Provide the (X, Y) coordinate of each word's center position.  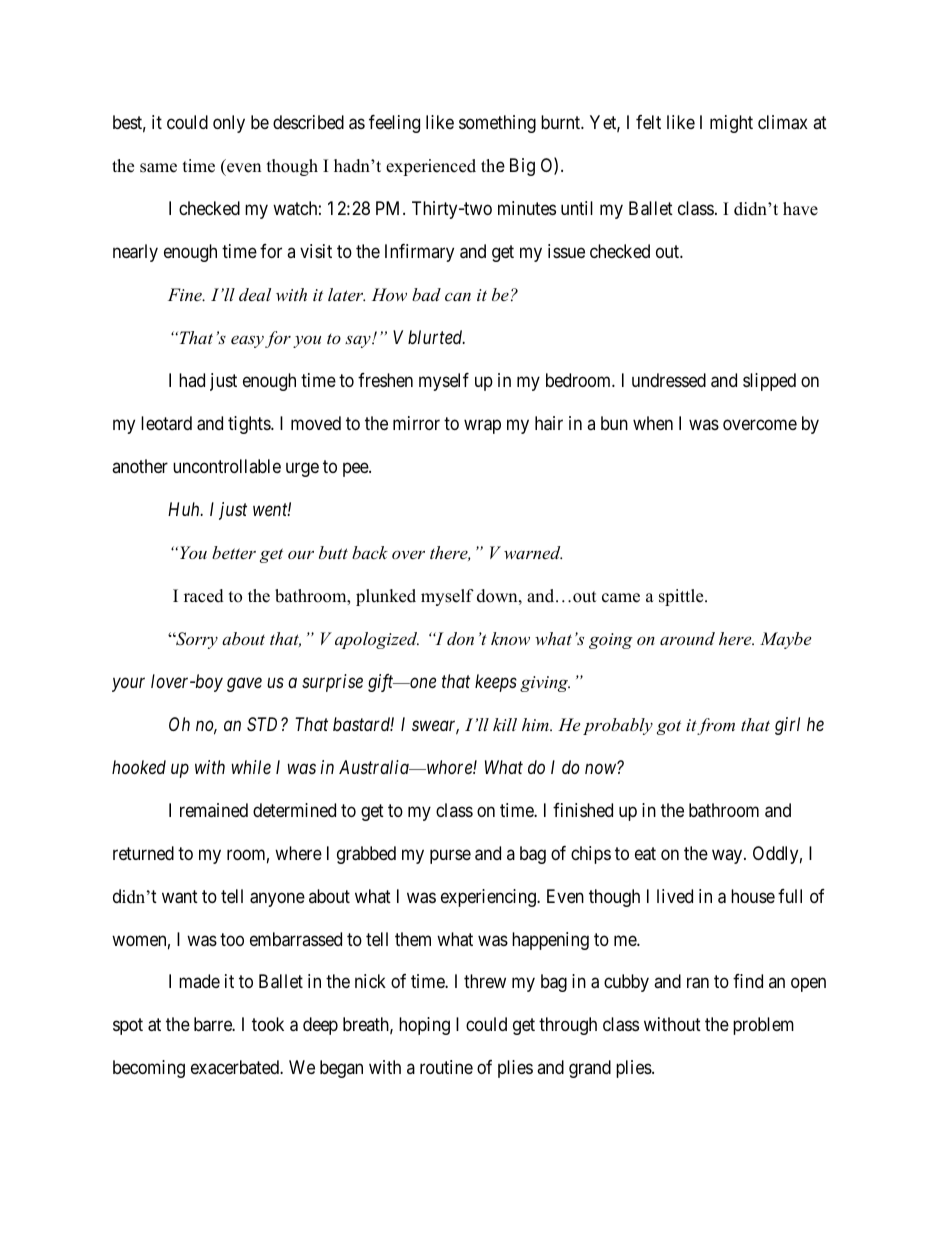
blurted (436, 337)
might (731, 124)
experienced (431, 167)
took (268, 1024)
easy (247, 341)
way (728, 856)
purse (450, 856)
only (229, 124)
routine (446, 1067)
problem (763, 1026)
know (510, 638)
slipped (769, 382)
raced (204, 596)
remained (214, 810)
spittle (682, 597)
